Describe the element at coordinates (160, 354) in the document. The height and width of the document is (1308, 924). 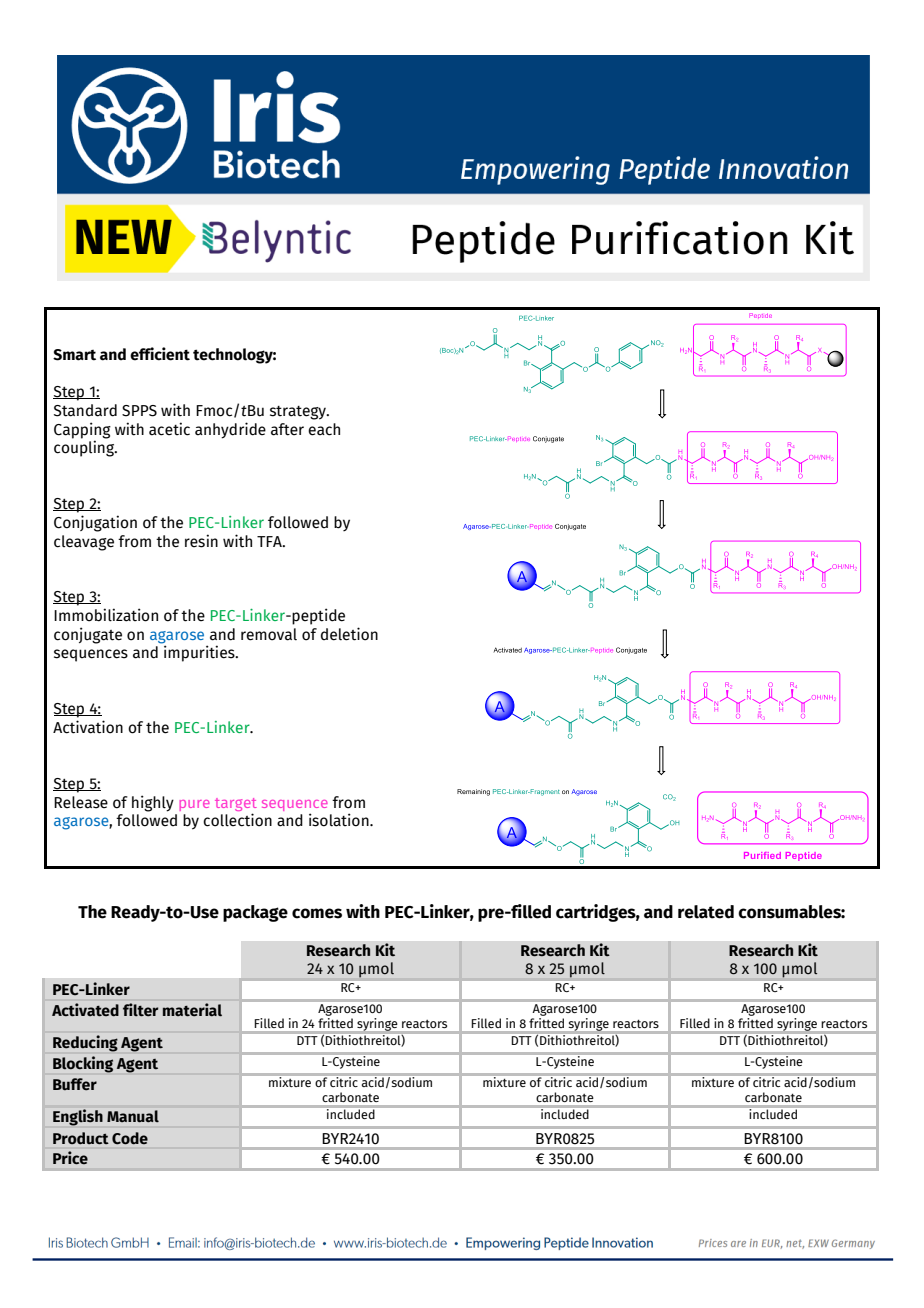
I see `efficient` at that location.
